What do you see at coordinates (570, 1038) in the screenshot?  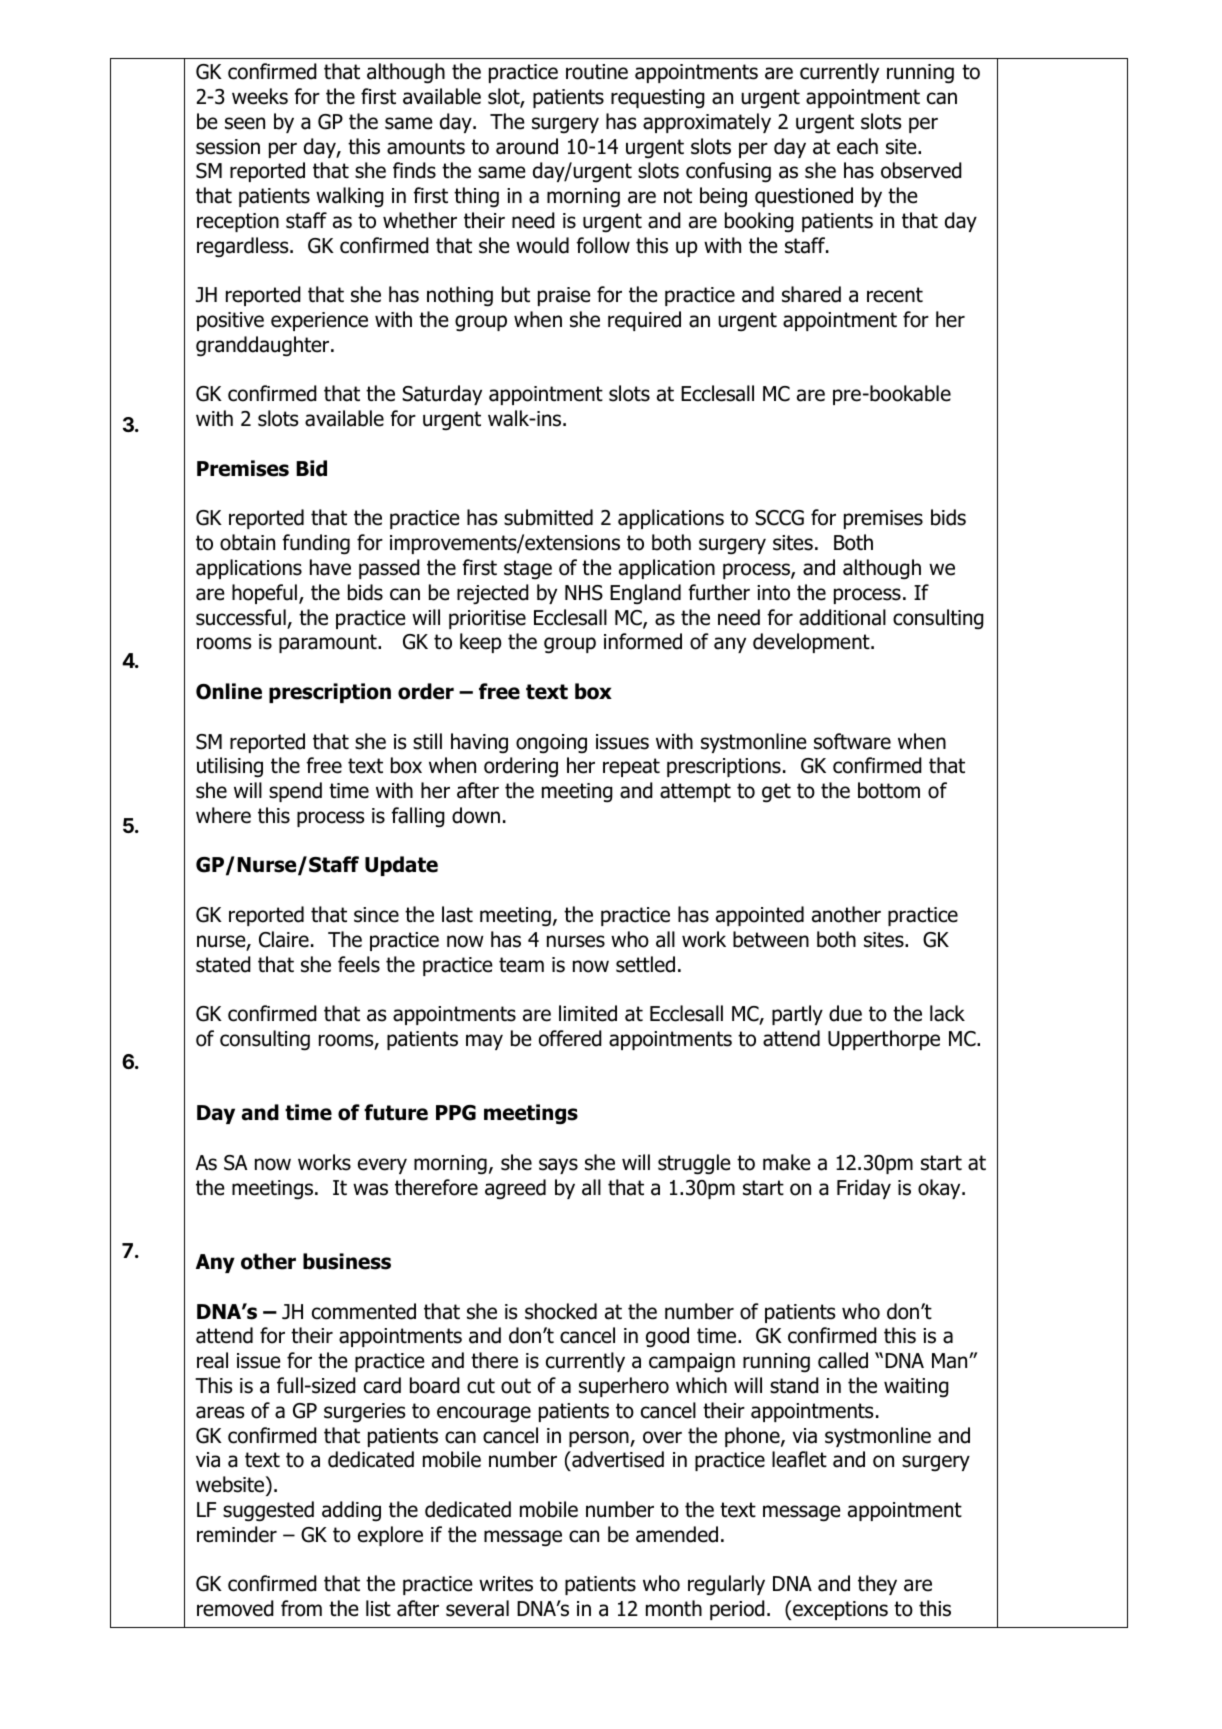 I see `offered` at bounding box center [570, 1038].
